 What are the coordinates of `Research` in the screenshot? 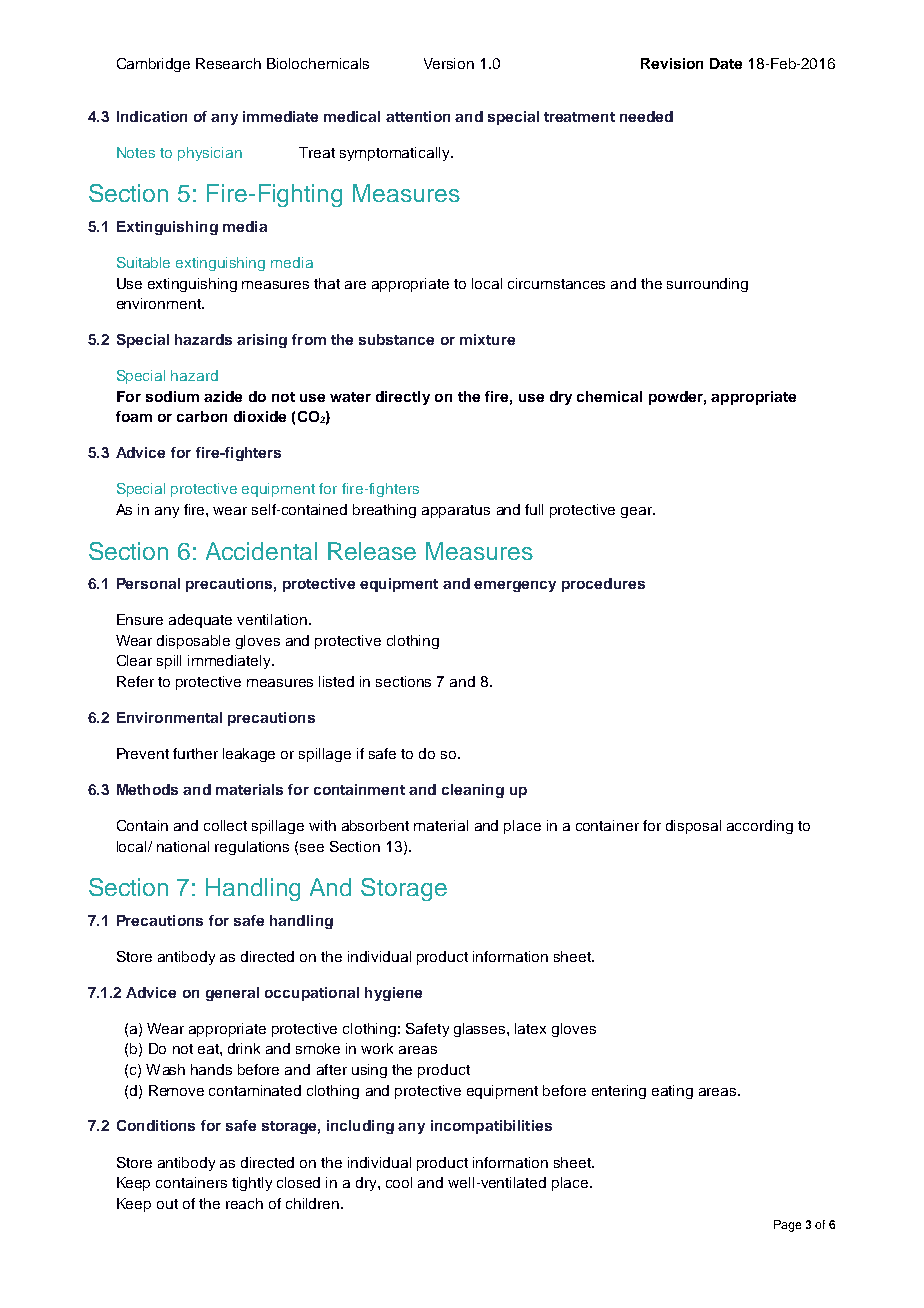 It's located at (228, 63).
